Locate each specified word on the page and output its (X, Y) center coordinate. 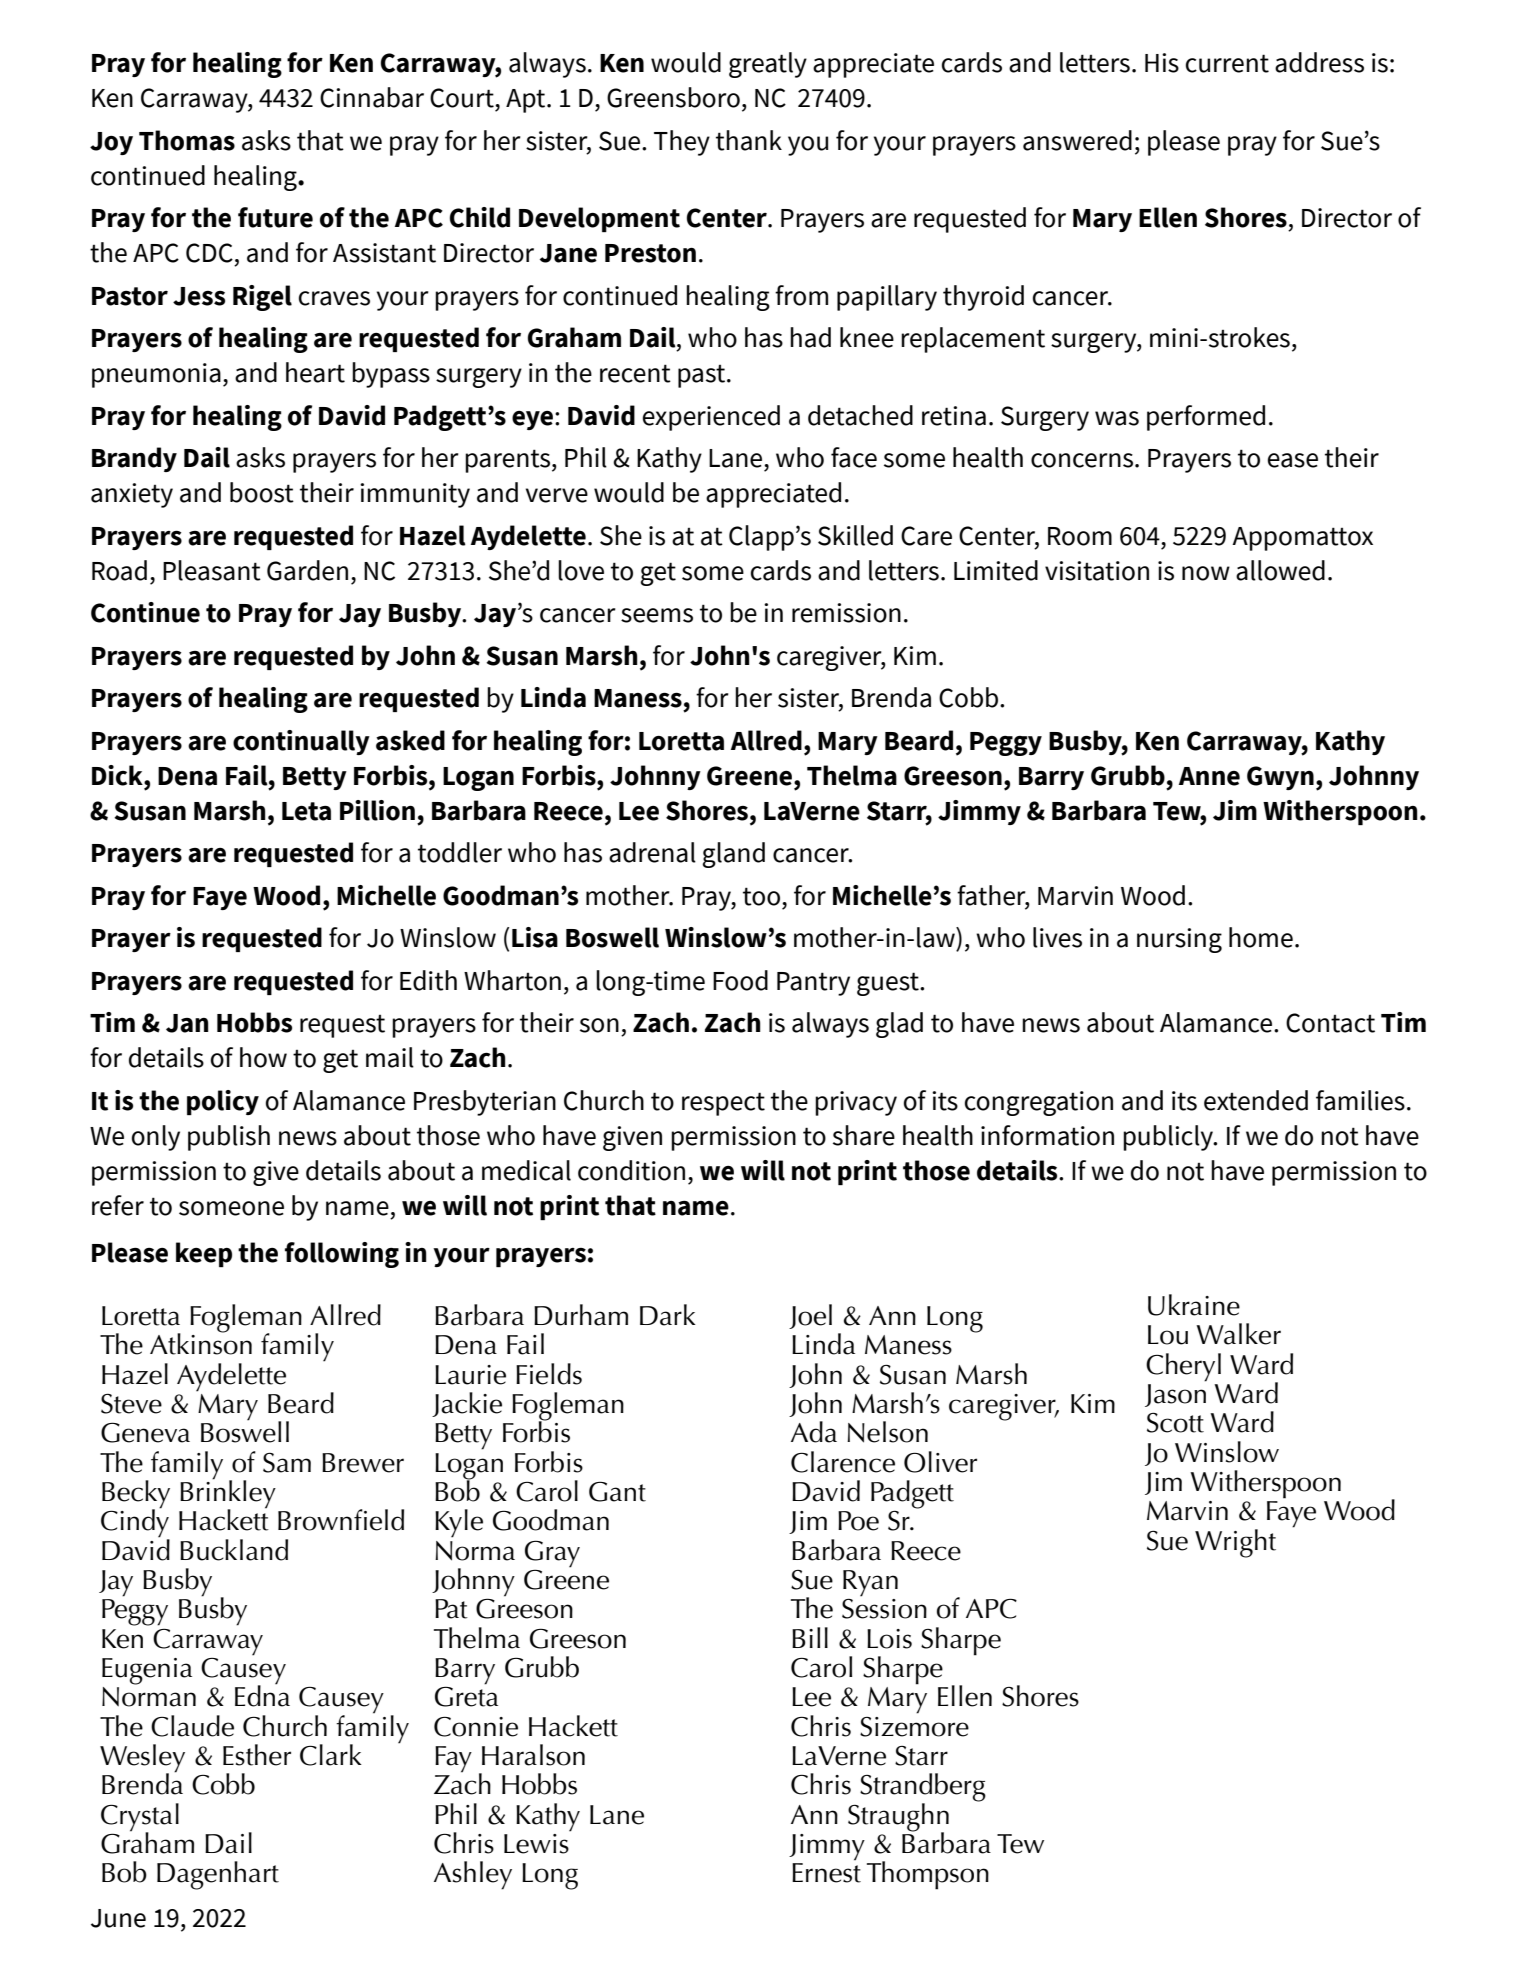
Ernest (826, 1873)
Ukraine (1194, 1305)
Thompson (928, 1875)
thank (749, 140)
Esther (257, 1755)
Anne (1209, 776)
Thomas (187, 140)
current (1227, 63)
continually (301, 742)
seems (657, 615)
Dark (668, 1315)
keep (204, 1254)
